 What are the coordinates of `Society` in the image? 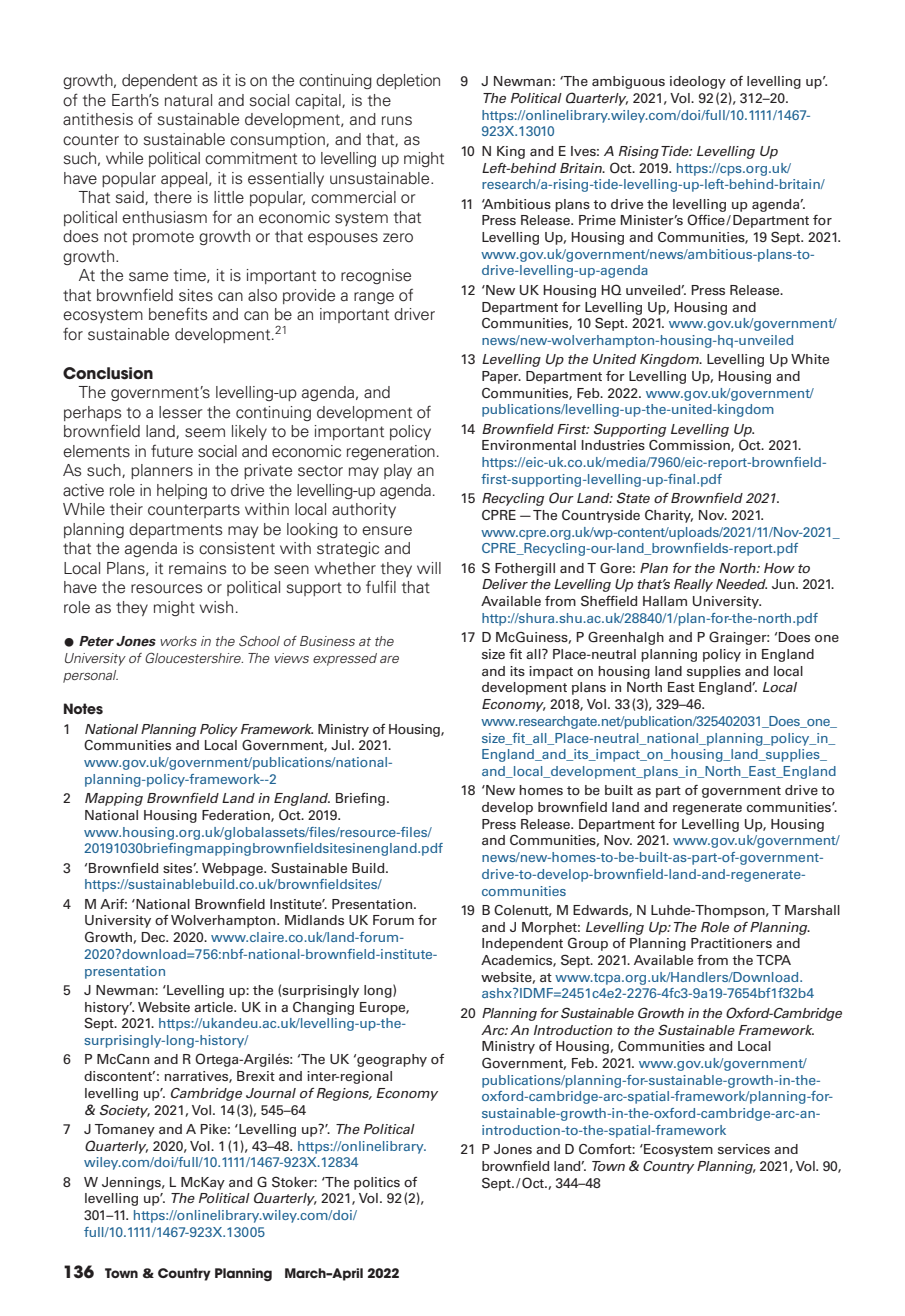 It's located at (125, 1111).
